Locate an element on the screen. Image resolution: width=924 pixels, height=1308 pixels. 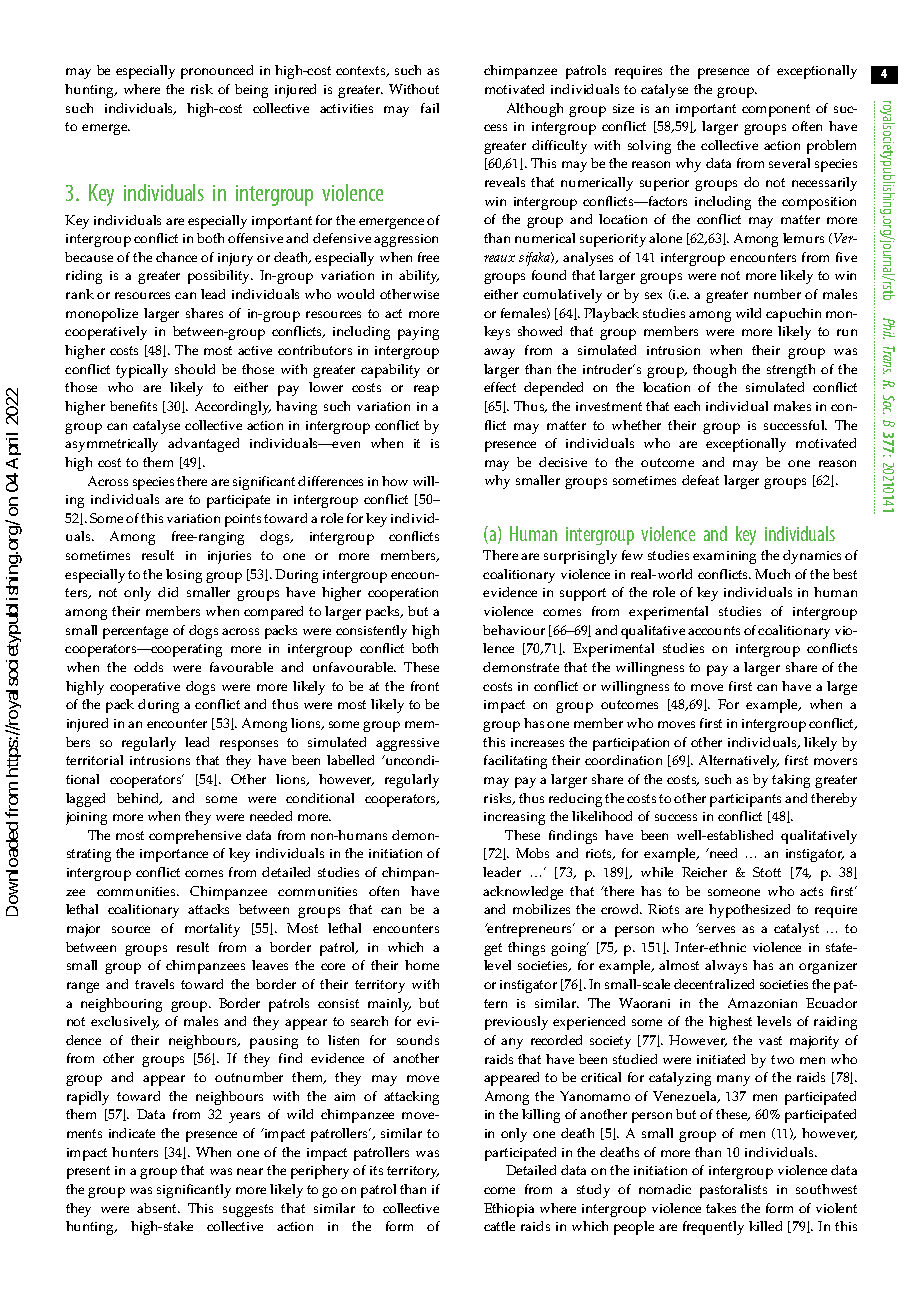
pronounced is located at coordinates (217, 72).
